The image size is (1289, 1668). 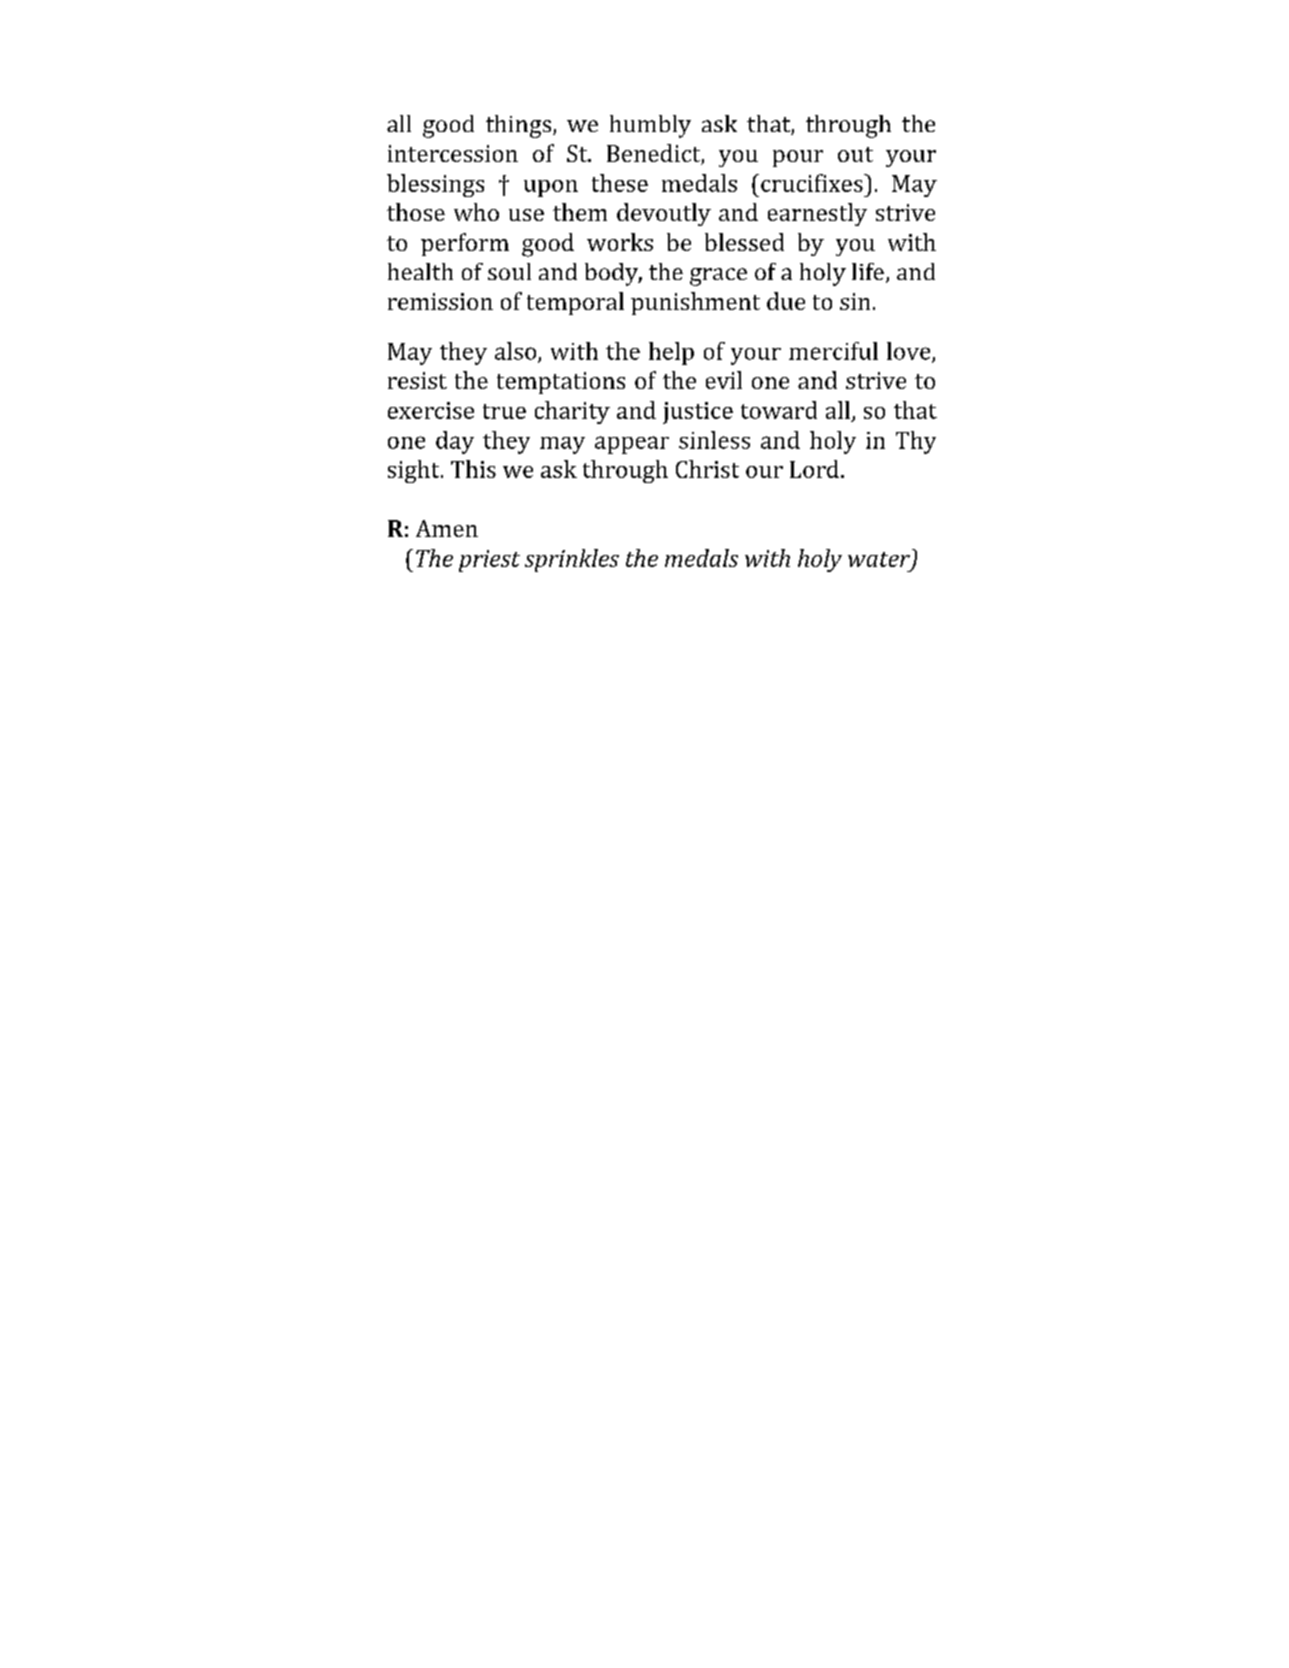 I want to click on humbly, so click(x=650, y=126).
